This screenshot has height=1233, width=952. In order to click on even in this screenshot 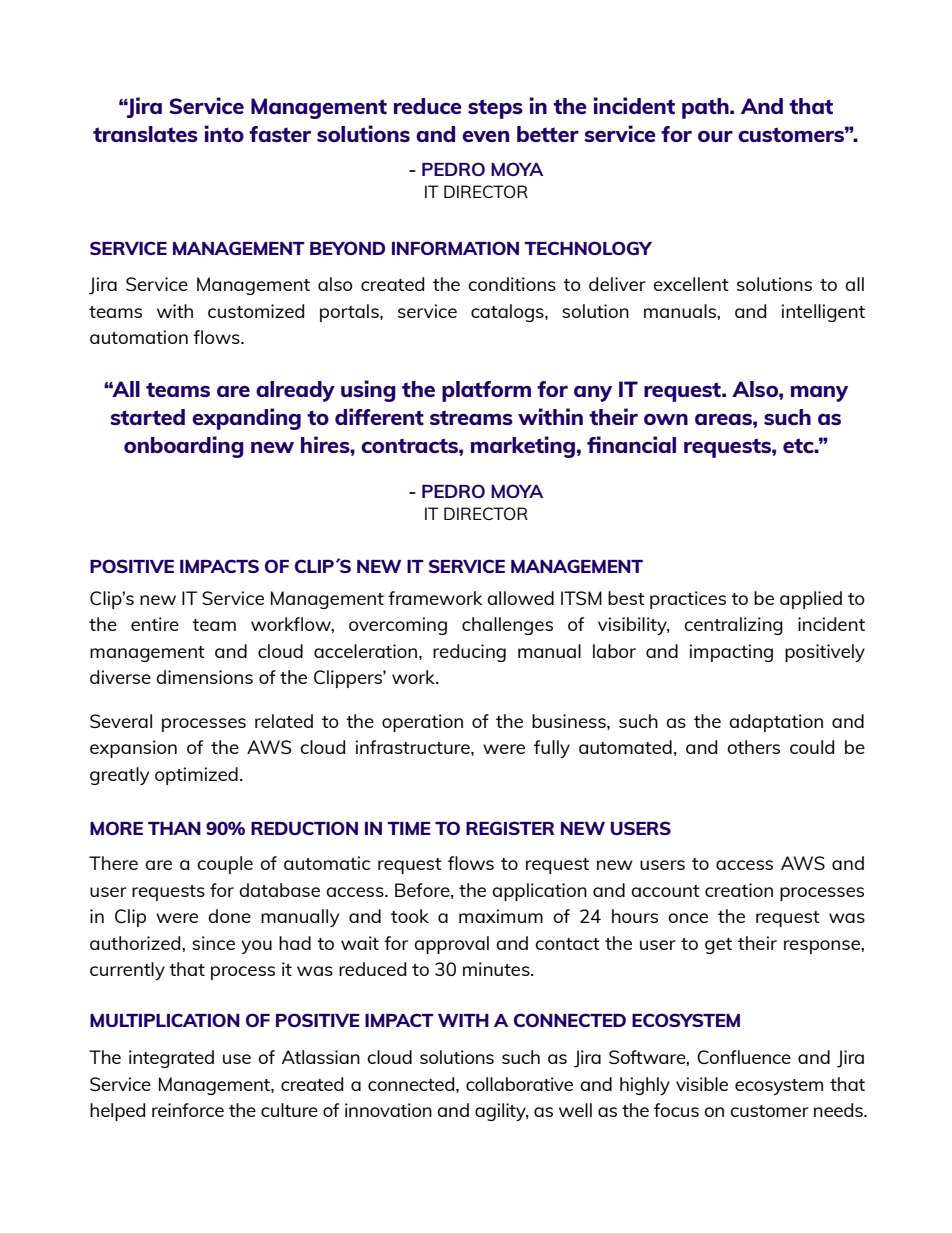, I will do `click(485, 136)`.
